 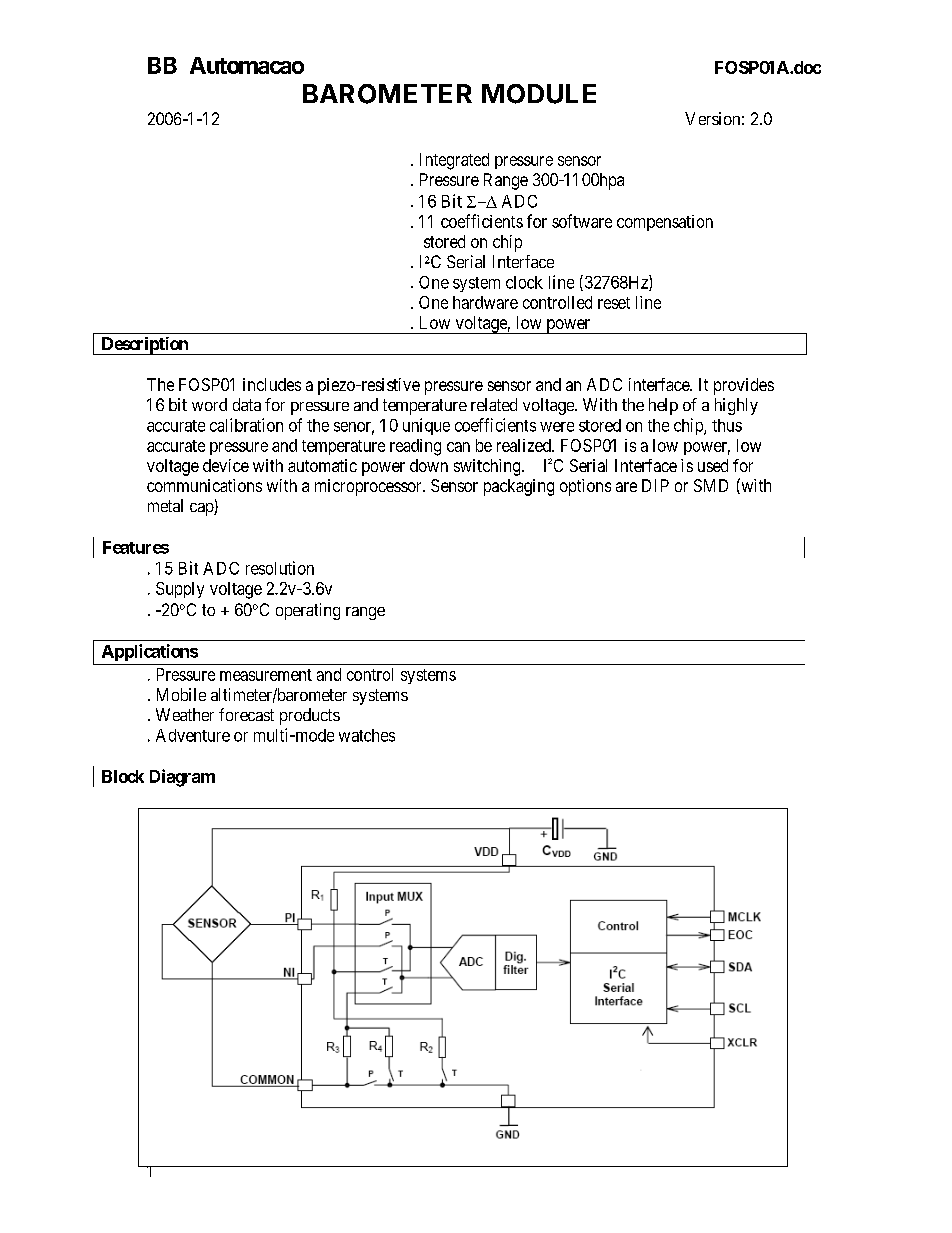 I want to click on cap, so click(x=202, y=509).
